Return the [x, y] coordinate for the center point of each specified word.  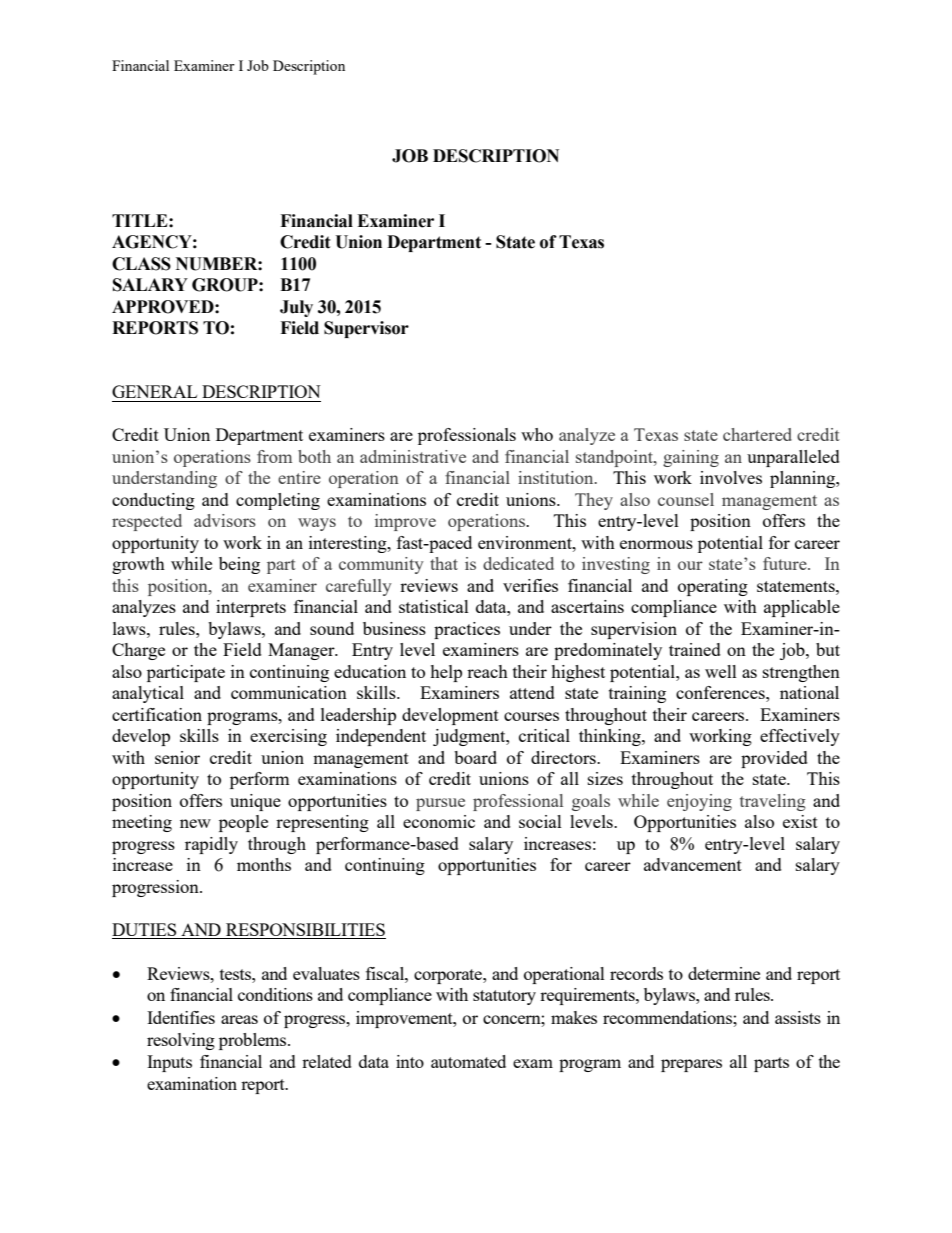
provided [774, 759]
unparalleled [793, 458]
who [537, 434]
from [274, 456]
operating [713, 587]
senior [177, 757]
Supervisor [366, 329]
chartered [757, 434]
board [475, 757]
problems [254, 1041]
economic [439, 821]
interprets [251, 608]
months [264, 864]
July [296, 308]
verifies [530, 585]
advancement [693, 864]
